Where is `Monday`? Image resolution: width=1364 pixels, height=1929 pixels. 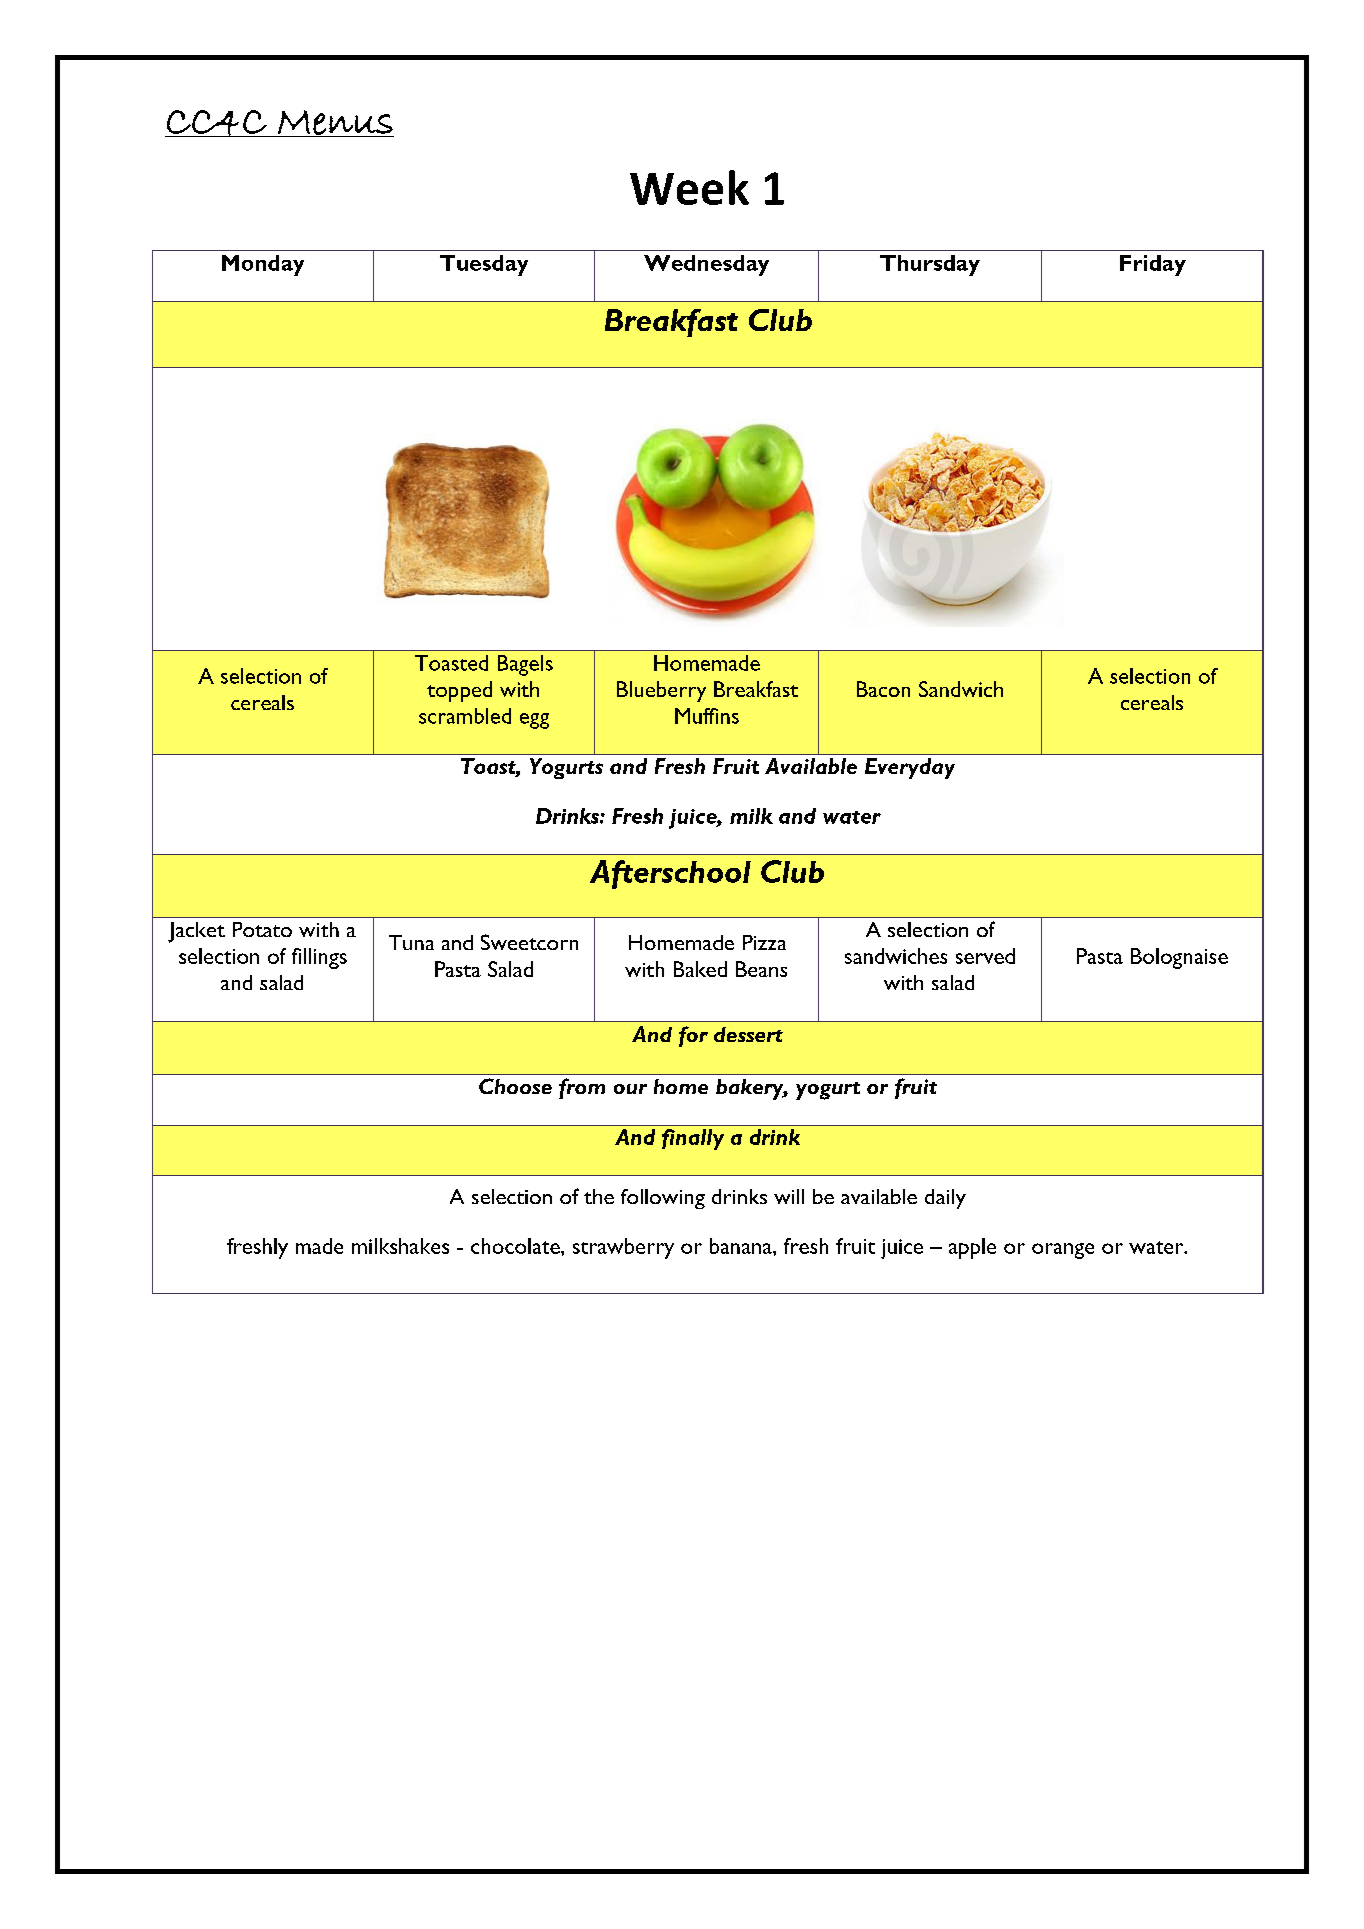 Monday is located at coordinates (263, 265).
